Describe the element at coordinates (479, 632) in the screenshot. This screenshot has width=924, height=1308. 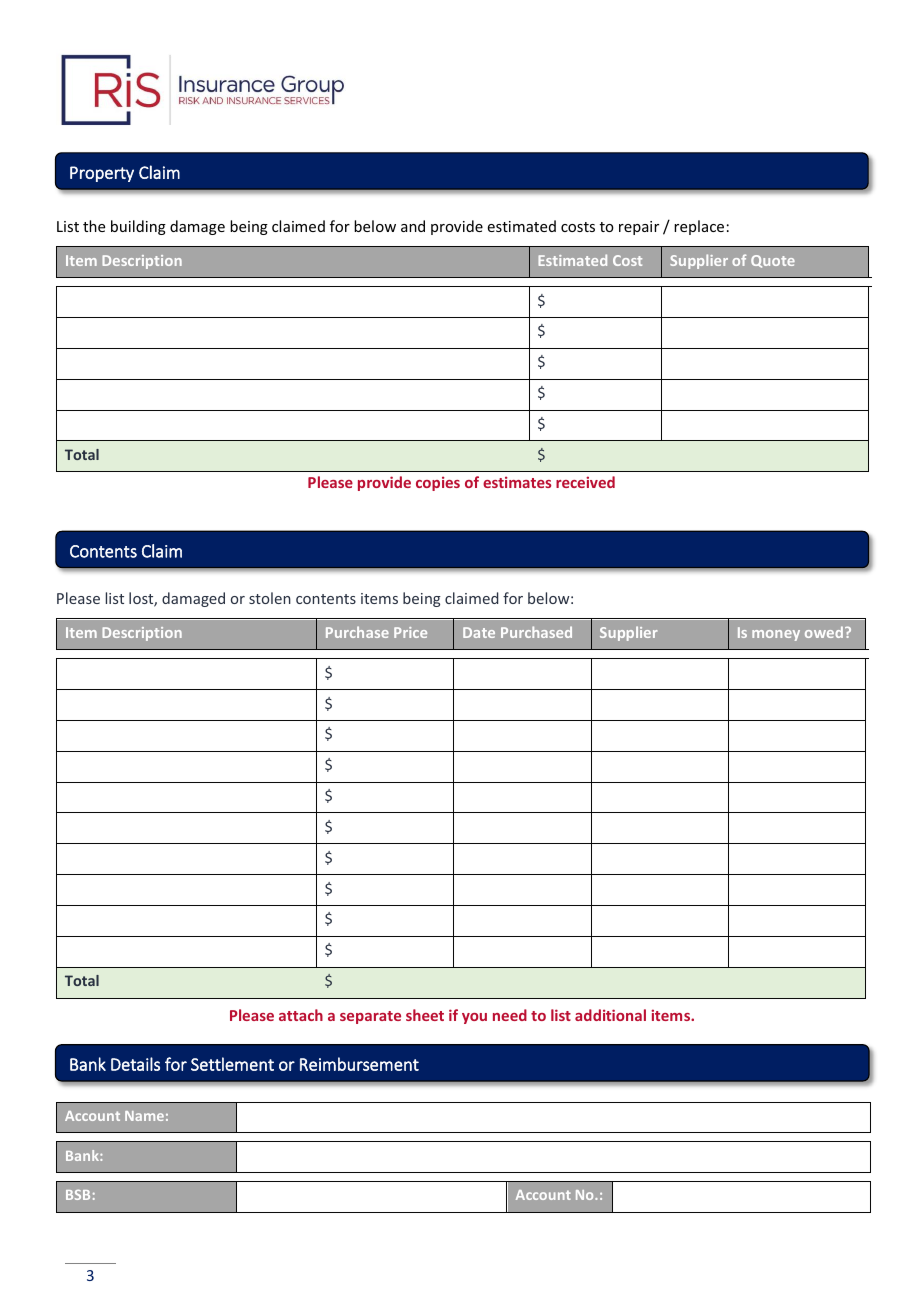
I see `Date` at that location.
